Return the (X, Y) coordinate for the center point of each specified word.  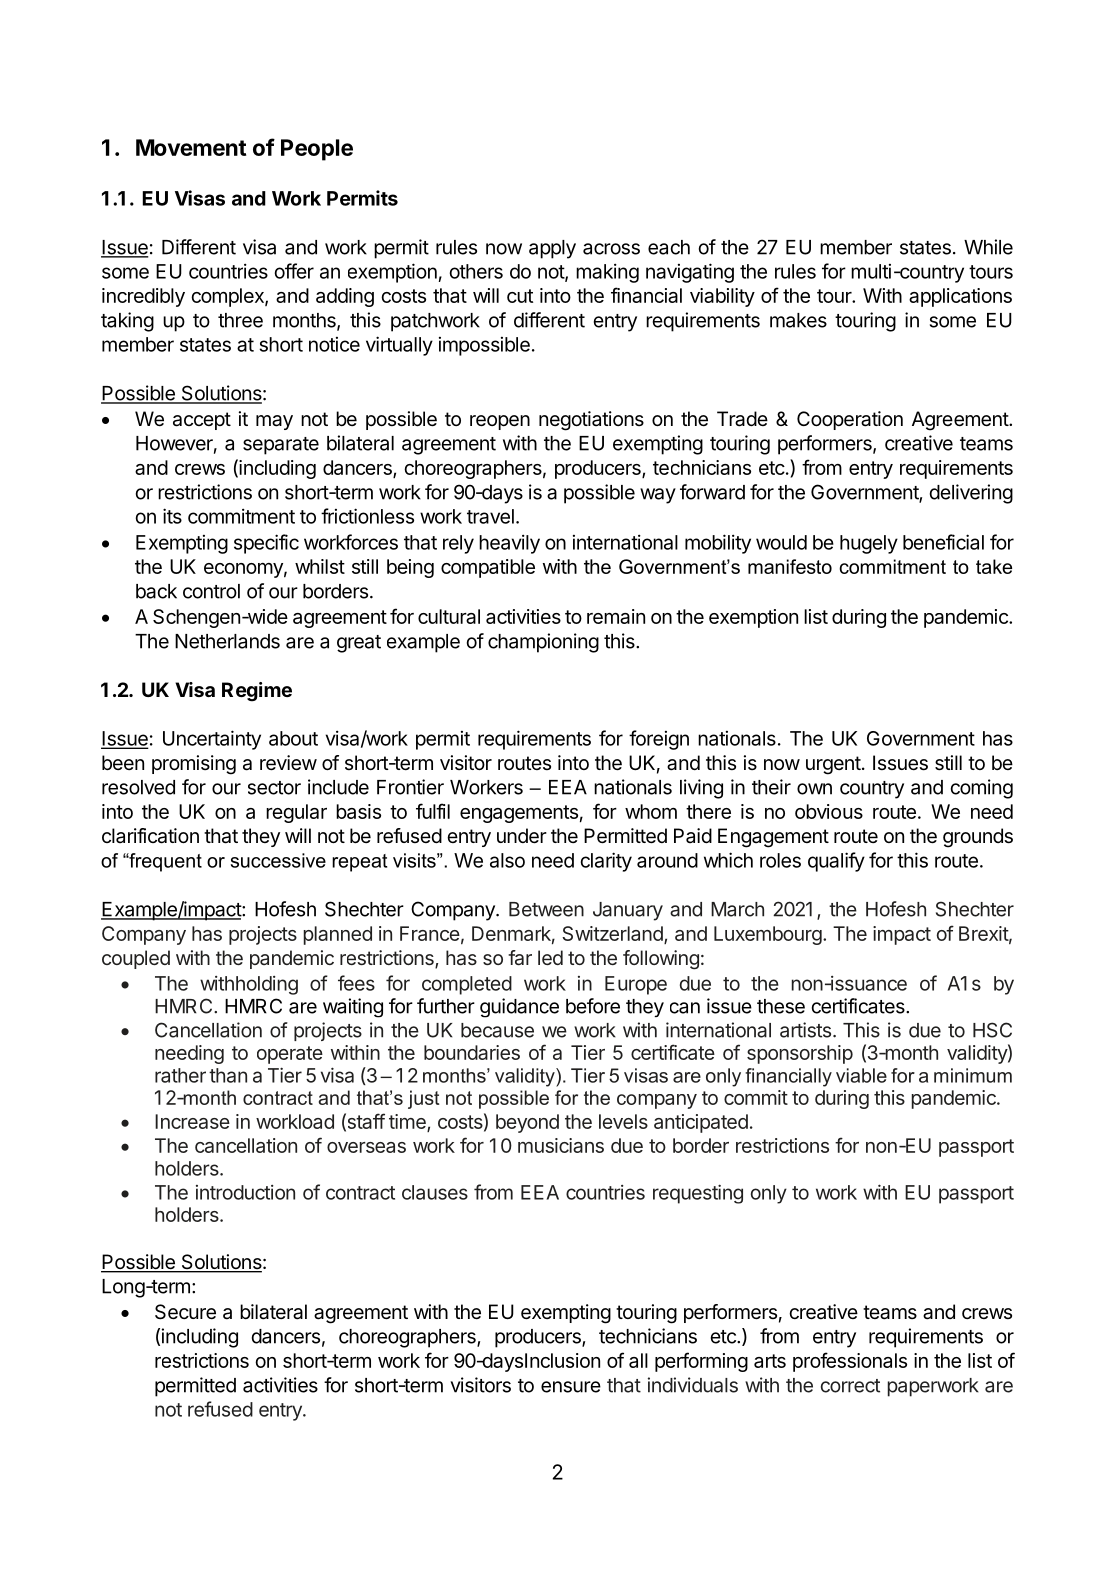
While (988, 247)
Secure (185, 1312)
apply (552, 249)
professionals (850, 1362)
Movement (191, 147)
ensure (571, 1387)
